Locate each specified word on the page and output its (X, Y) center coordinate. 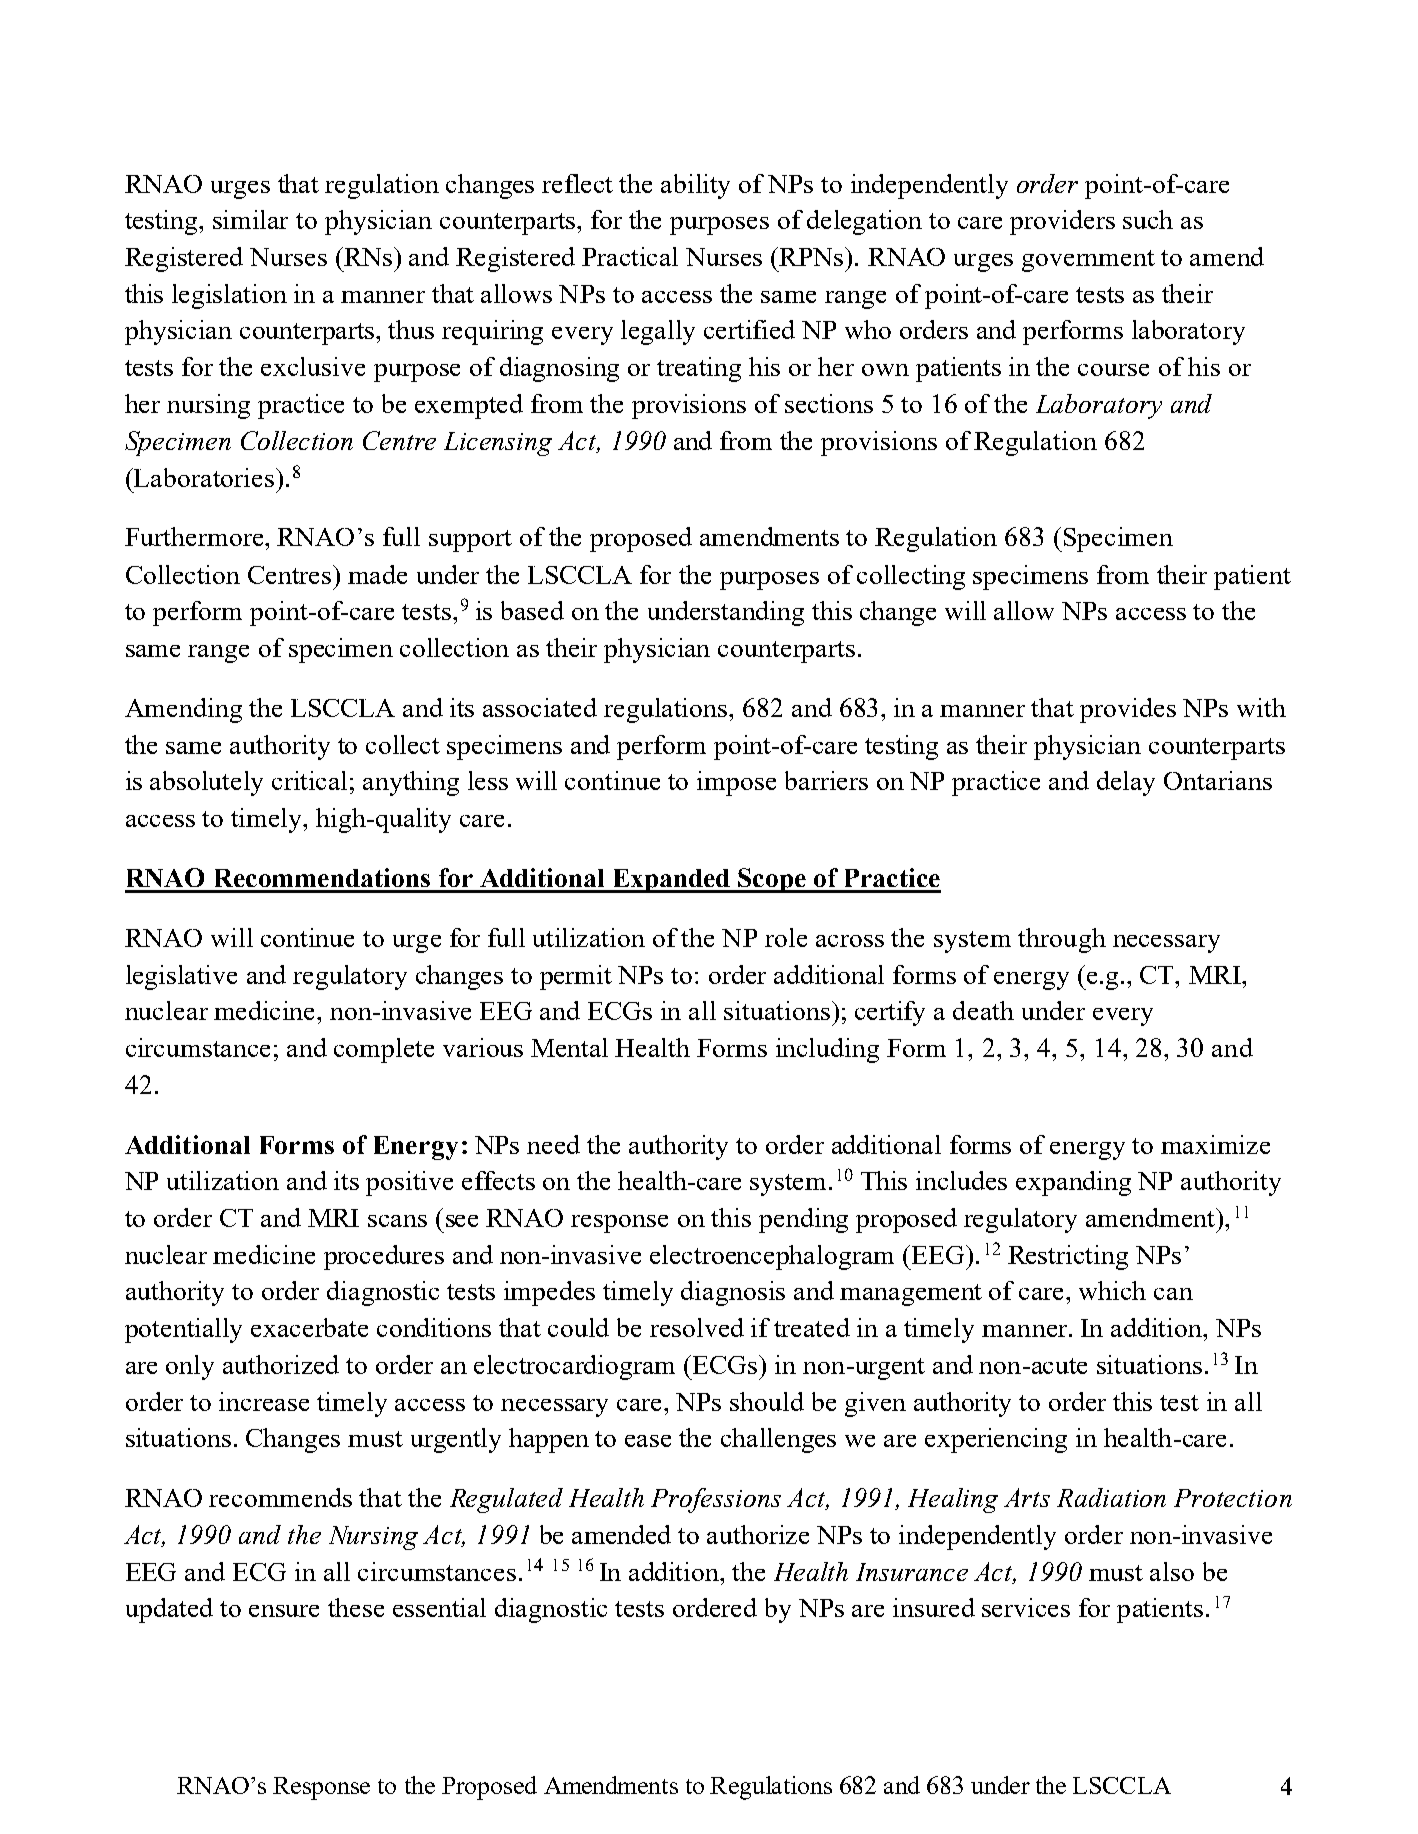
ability (695, 186)
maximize (1215, 1144)
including (827, 1050)
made (377, 574)
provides (1128, 710)
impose (736, 783)
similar (250, 219)
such (1148, 219)
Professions (716, 1500)
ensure (284, 1611)
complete (384, 1050)
